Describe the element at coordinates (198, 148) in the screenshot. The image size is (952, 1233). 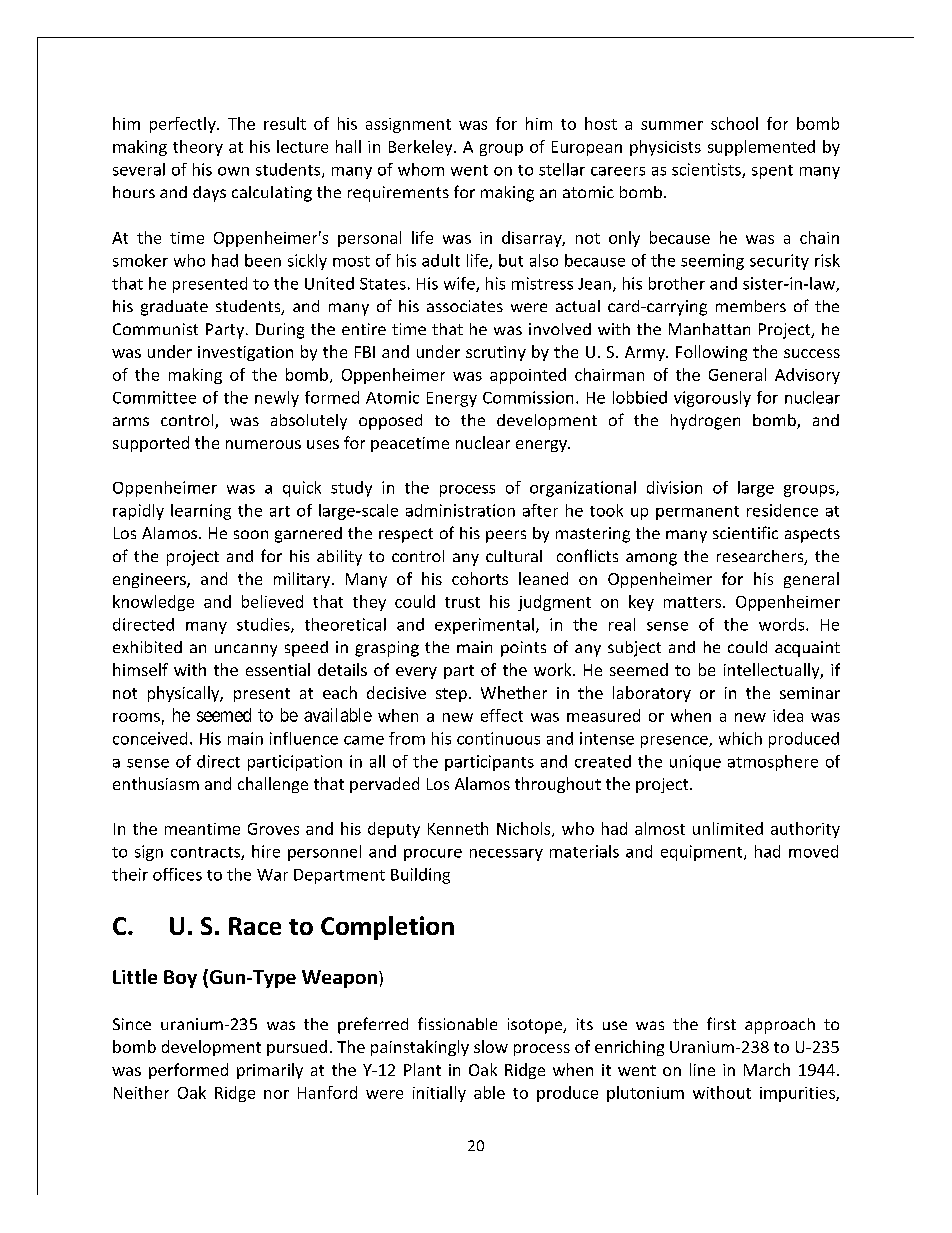
I see `theory` at that location.
